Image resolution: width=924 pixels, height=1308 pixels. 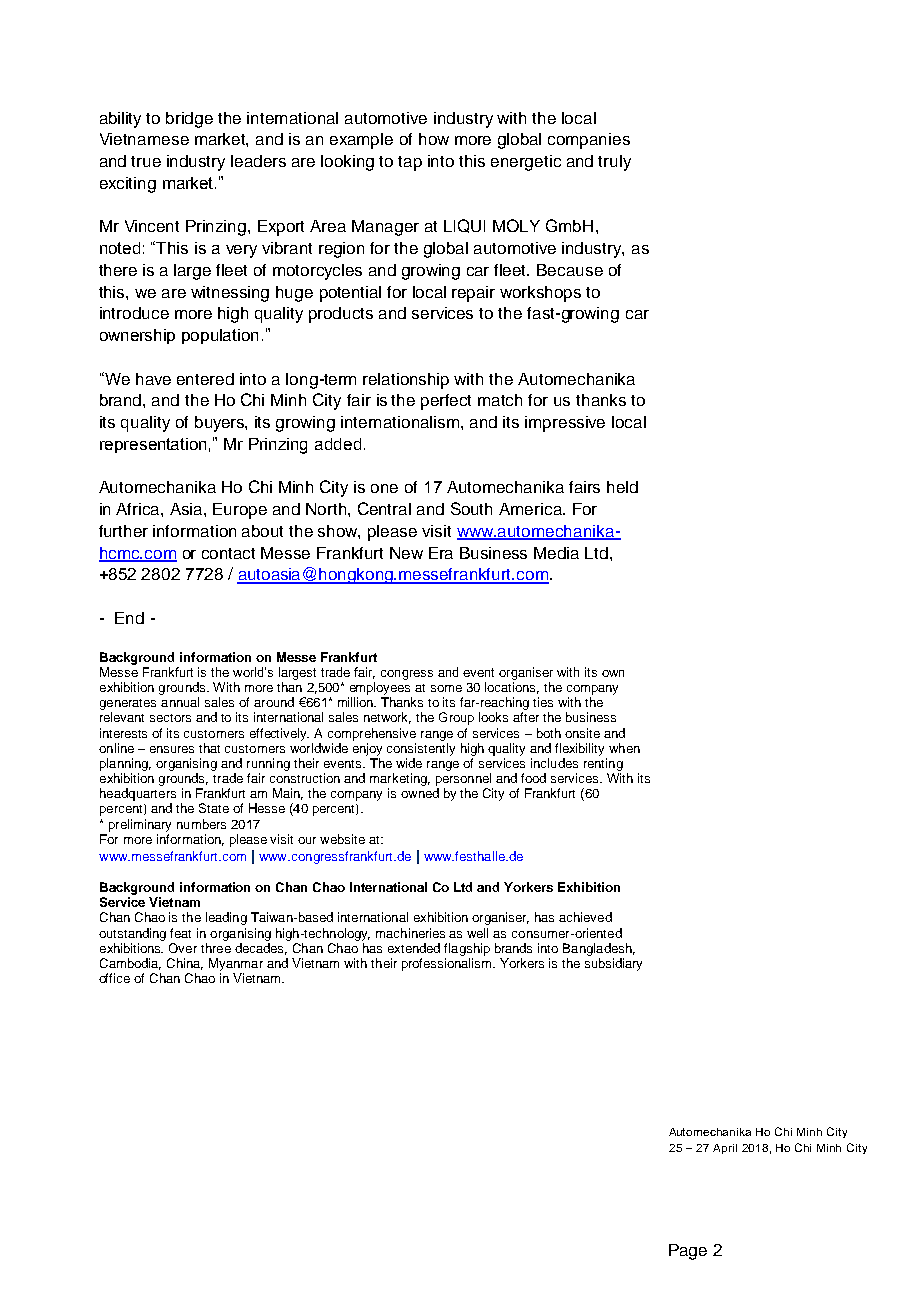 What do you see at coordinates (189, 120) in the screenshot?
I see `bridge` at bounding box center [189, 120].
